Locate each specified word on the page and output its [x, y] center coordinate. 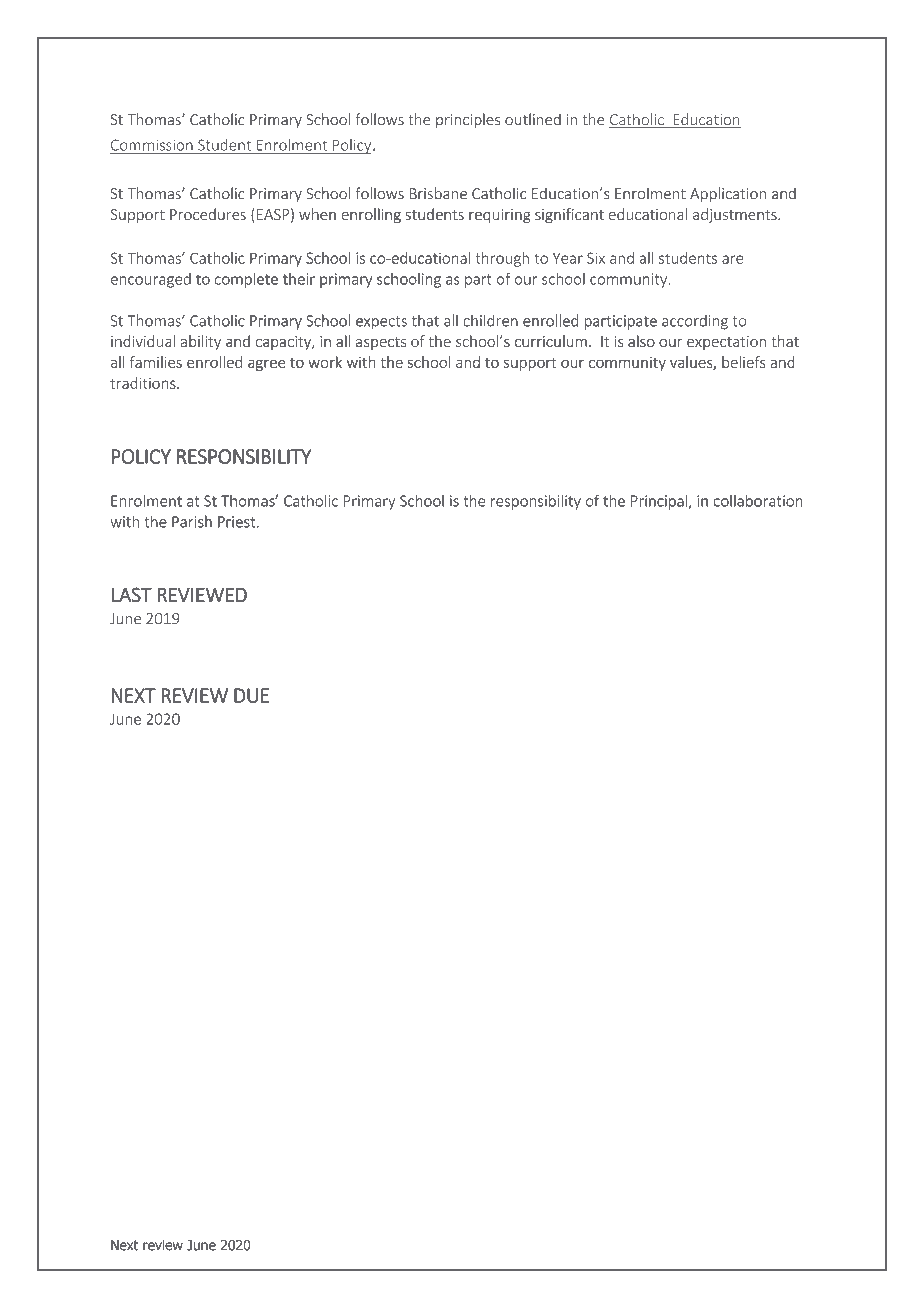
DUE [251, 695]
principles [468, 120]
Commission [152, 145]
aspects [381, 343]
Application [728, 194]
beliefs [744, 362]
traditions [144, 383]
